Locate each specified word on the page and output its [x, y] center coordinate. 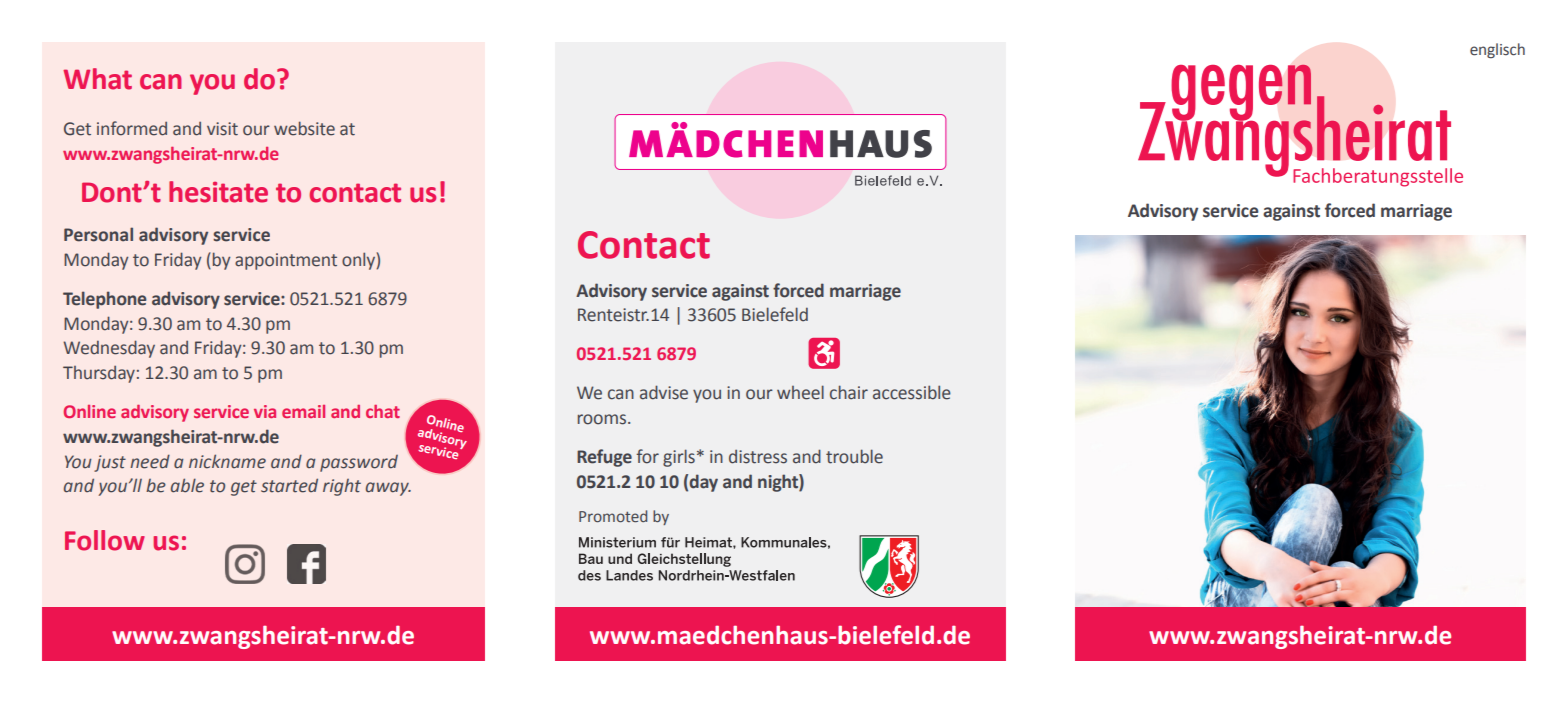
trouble [854, 456]
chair [849, 392]
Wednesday [109, 349]
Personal [98, 234]
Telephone [105, 300]
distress [758, 457]
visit [222, 129]
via [265, 411]
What [97, 79]
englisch [1497, 51]
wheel [800, 392]
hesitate [218, 192]
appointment [286, 261]
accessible [912, 392]
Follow [105, 540]
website [304, 128]
